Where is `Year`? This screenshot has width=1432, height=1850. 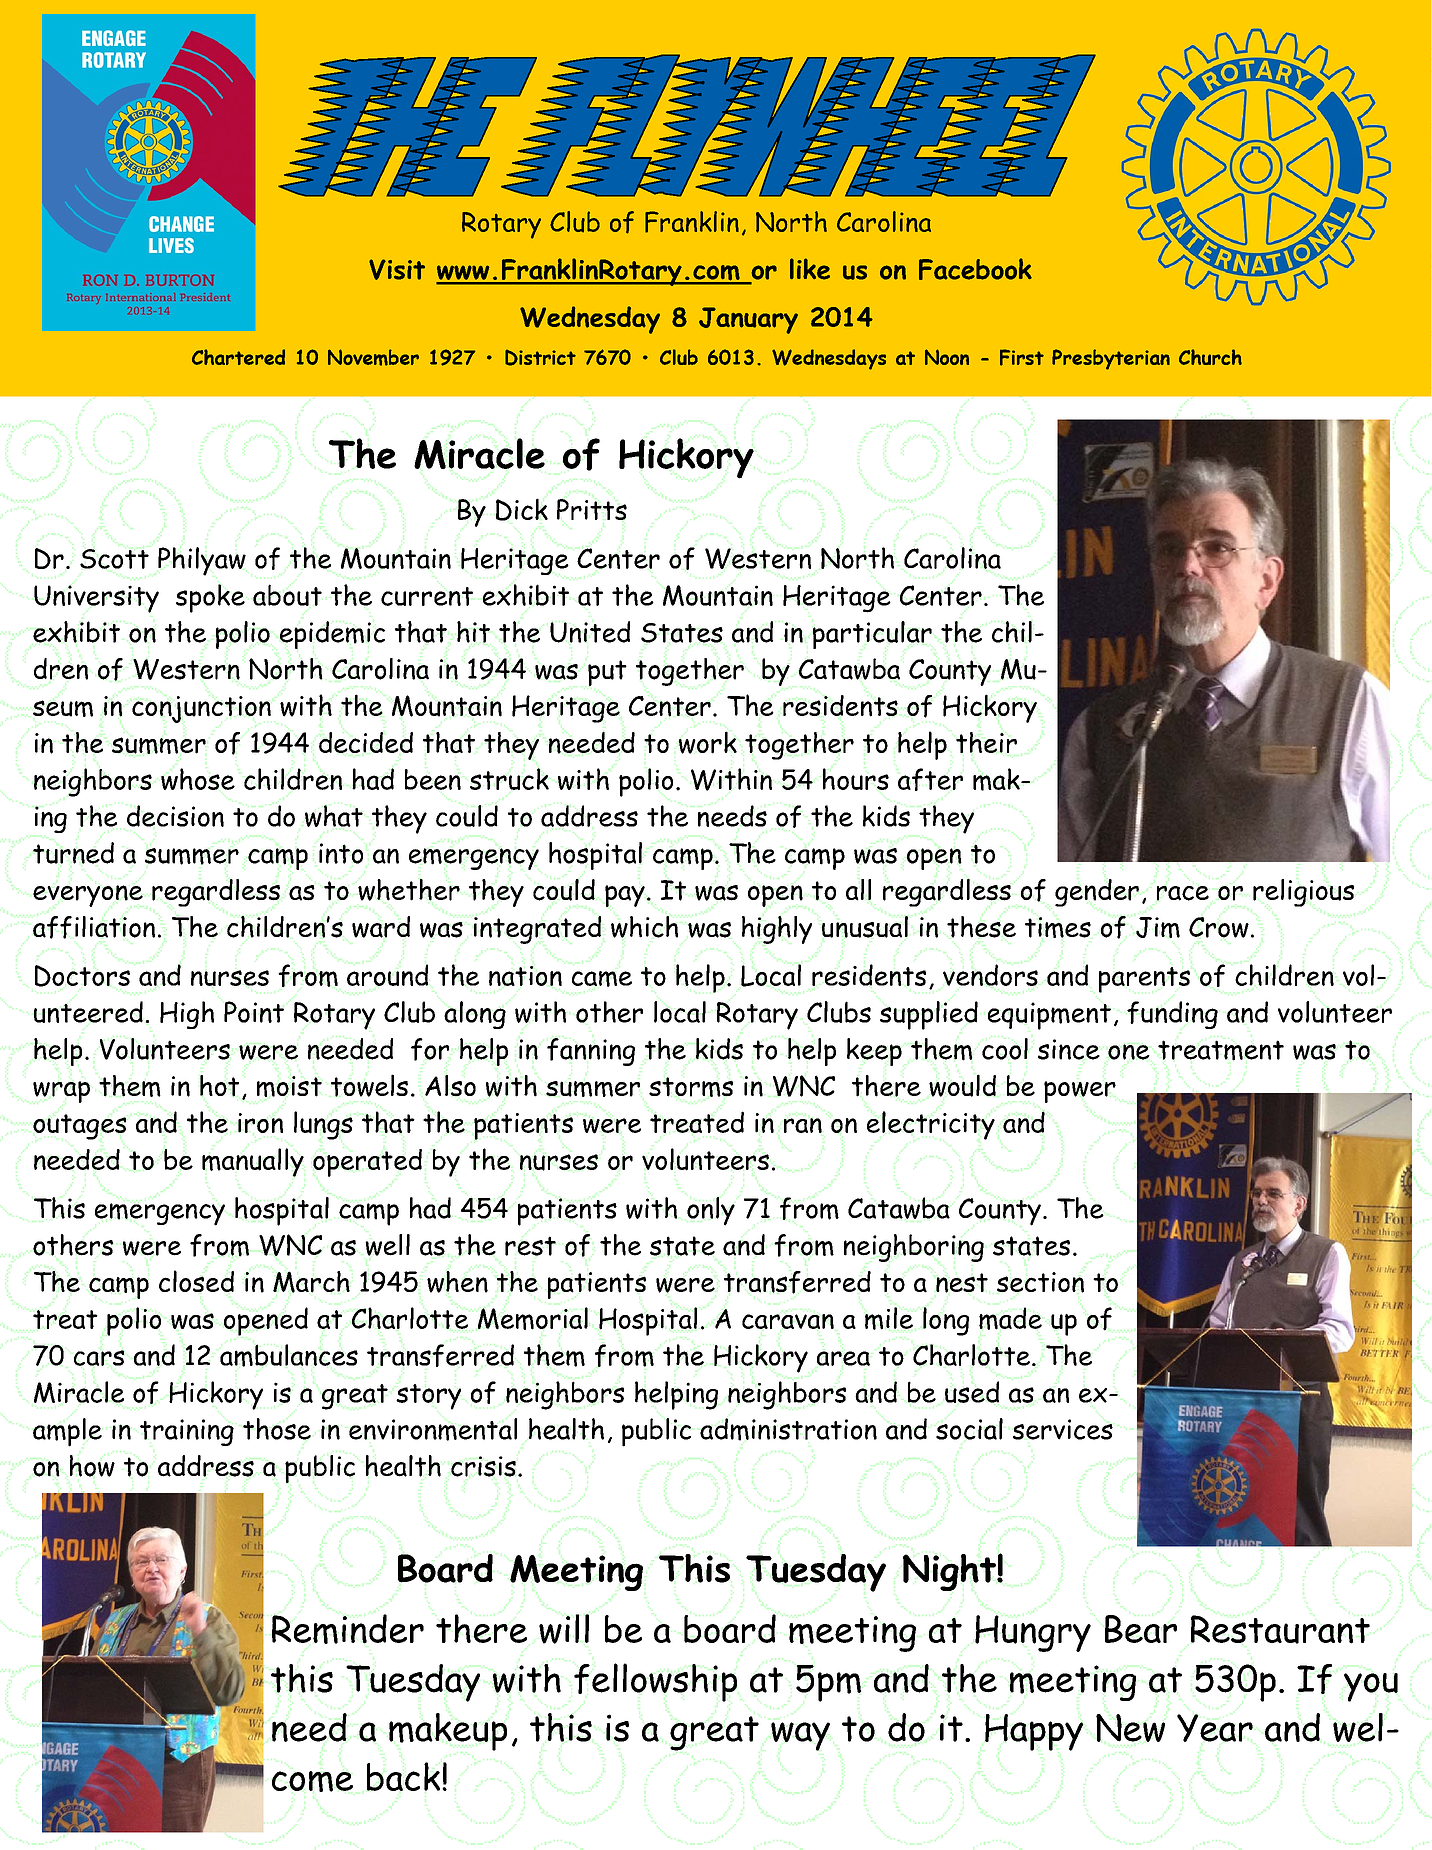
Year is located at coordinates (1215, 1728).
